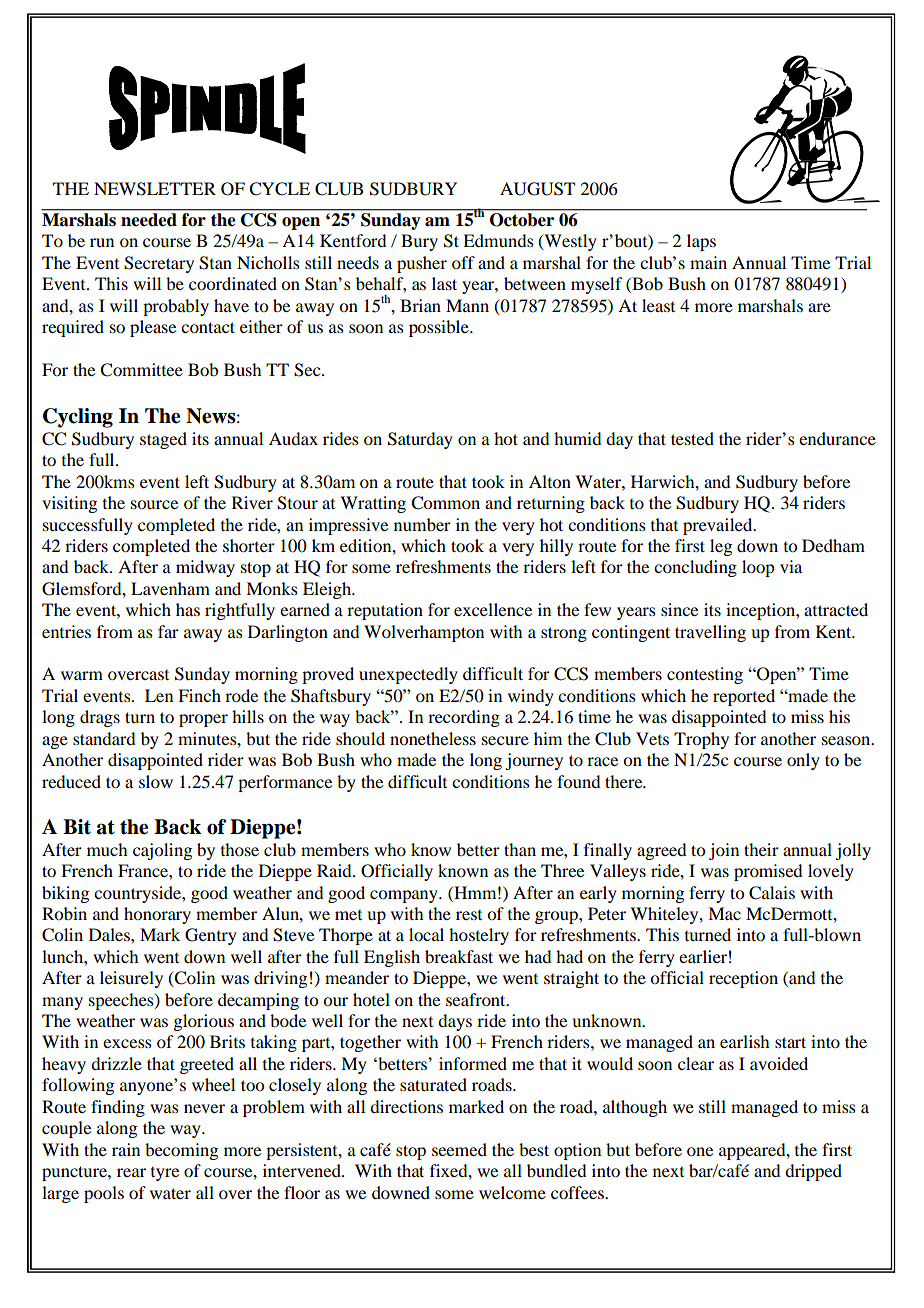 This document has height=1308, width=924. What do you see at coordinates (469, 915) in the document?
I see `rest` at bounding box center [469, 915].
